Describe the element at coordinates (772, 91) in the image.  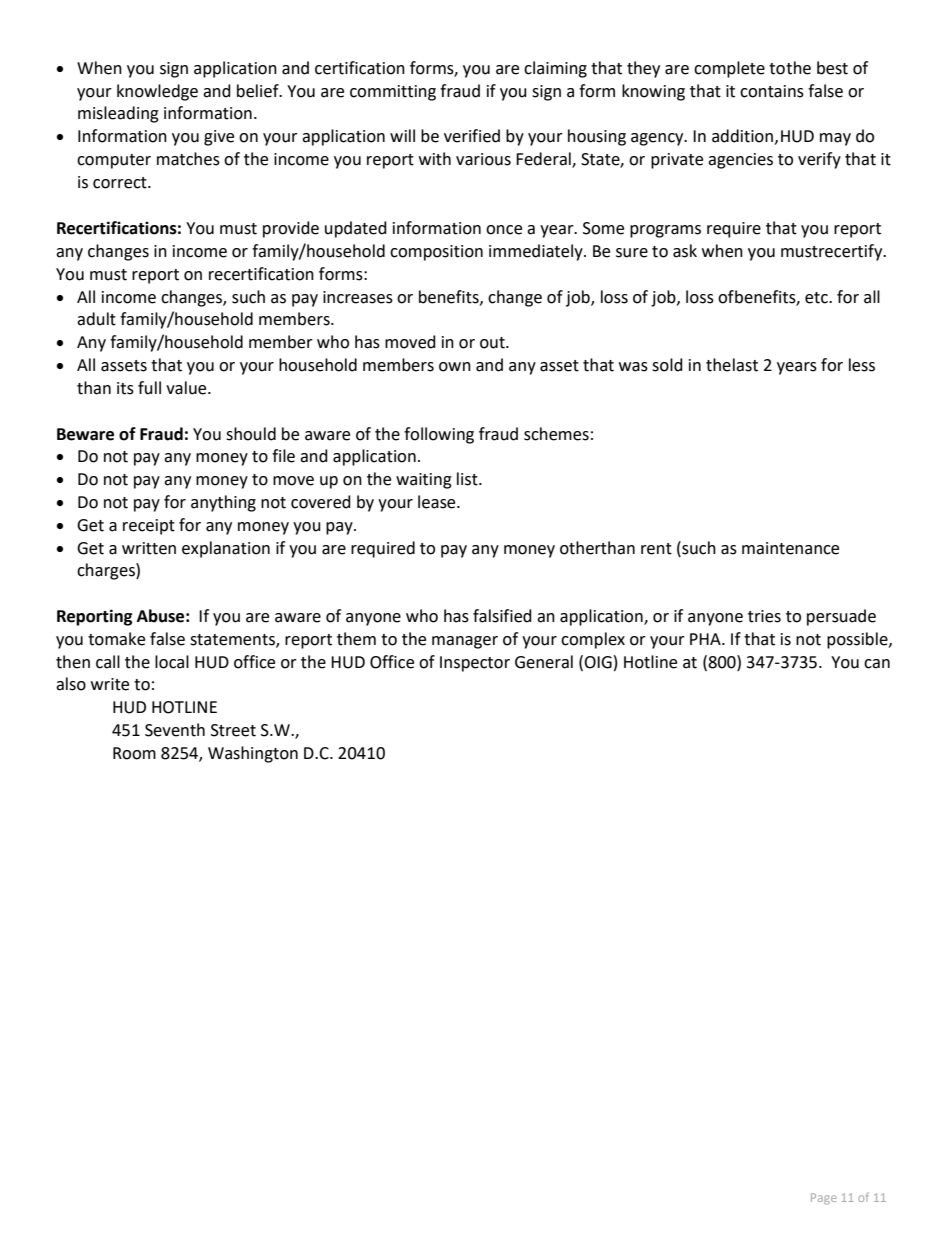
I see `contains` at that location.
